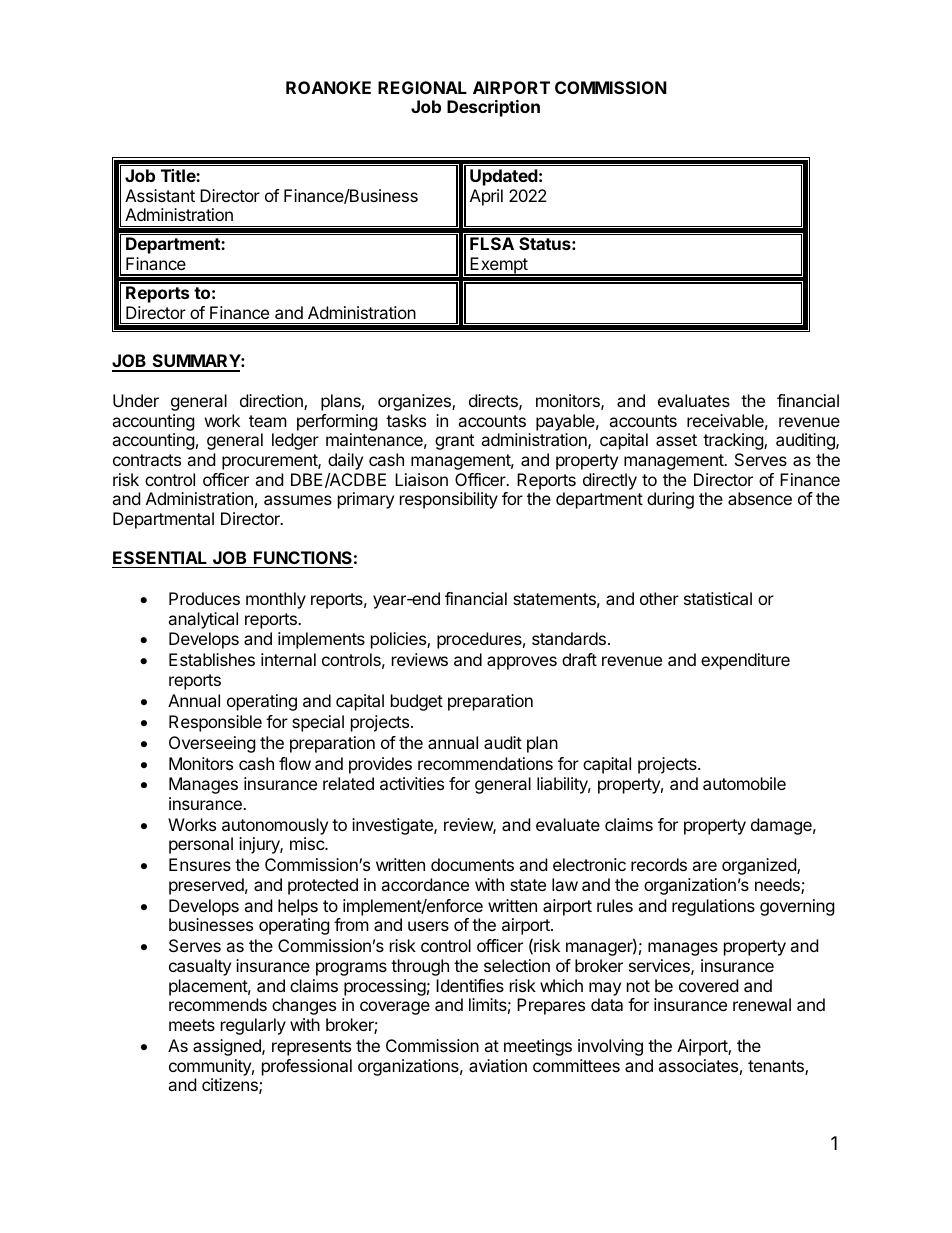 The width and height of the page is (952, 1233). Describe the element at coordinates (212, 659) in the page. I see `Establishes` at that location.
